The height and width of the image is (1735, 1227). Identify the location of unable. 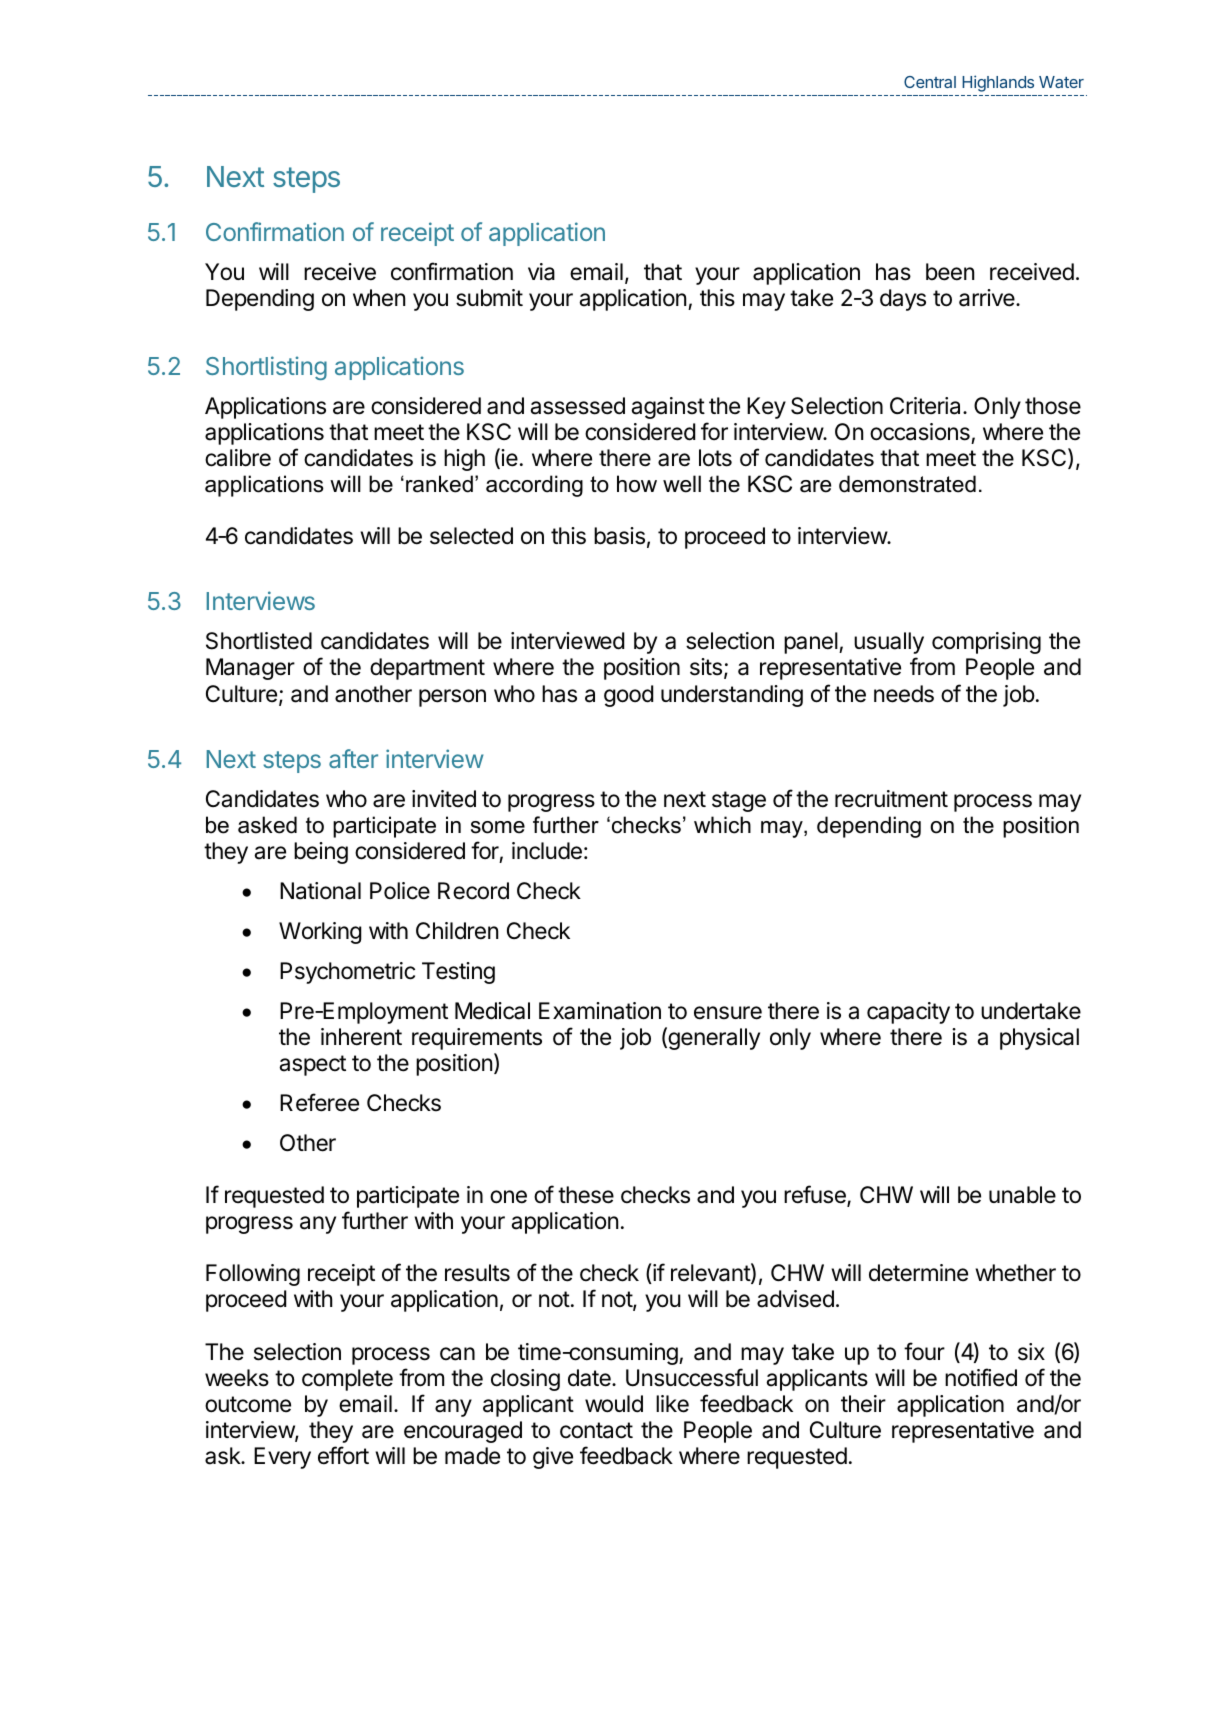
(1022, 1195).
